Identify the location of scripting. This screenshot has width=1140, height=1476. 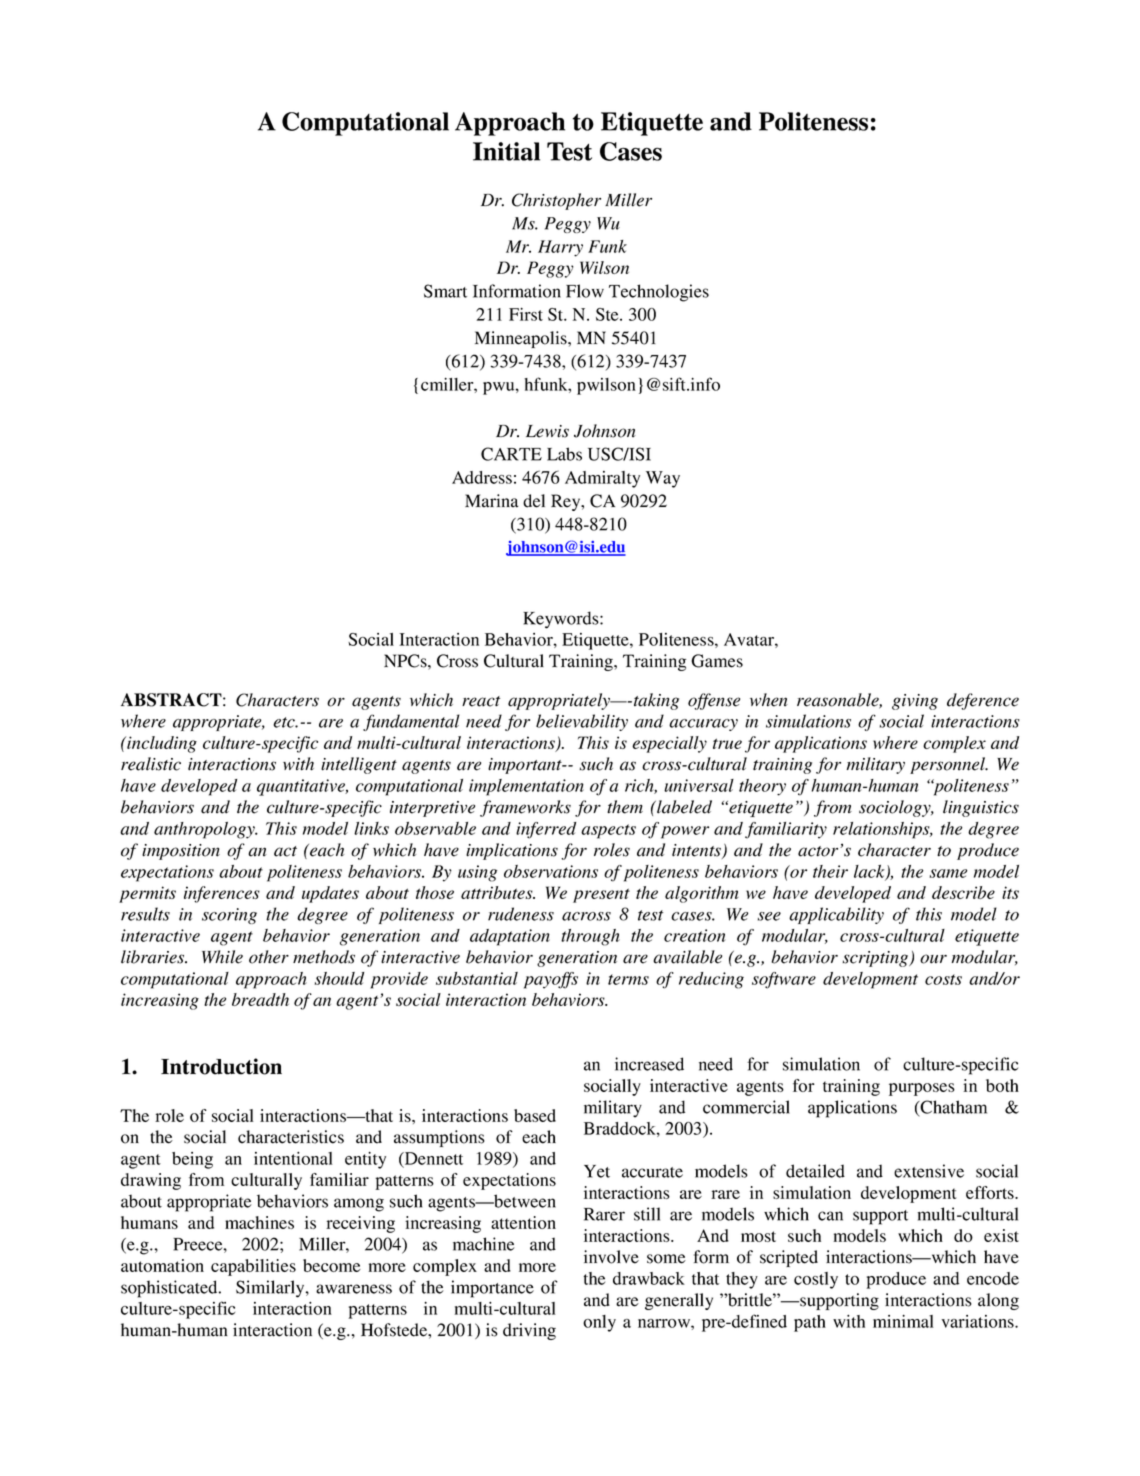
(877, 959).
